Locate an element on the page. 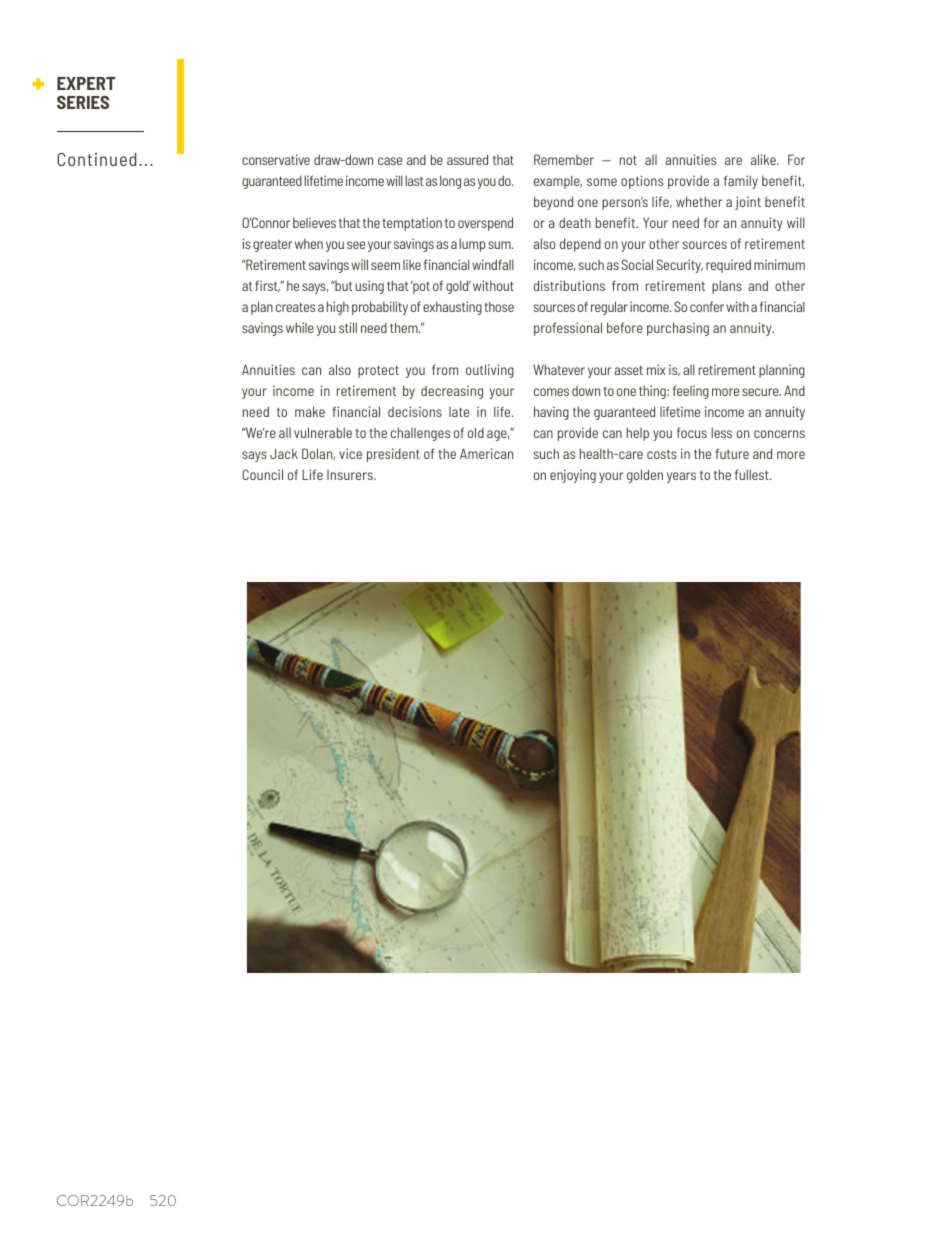  protect is located at coordinates (378, 371).
